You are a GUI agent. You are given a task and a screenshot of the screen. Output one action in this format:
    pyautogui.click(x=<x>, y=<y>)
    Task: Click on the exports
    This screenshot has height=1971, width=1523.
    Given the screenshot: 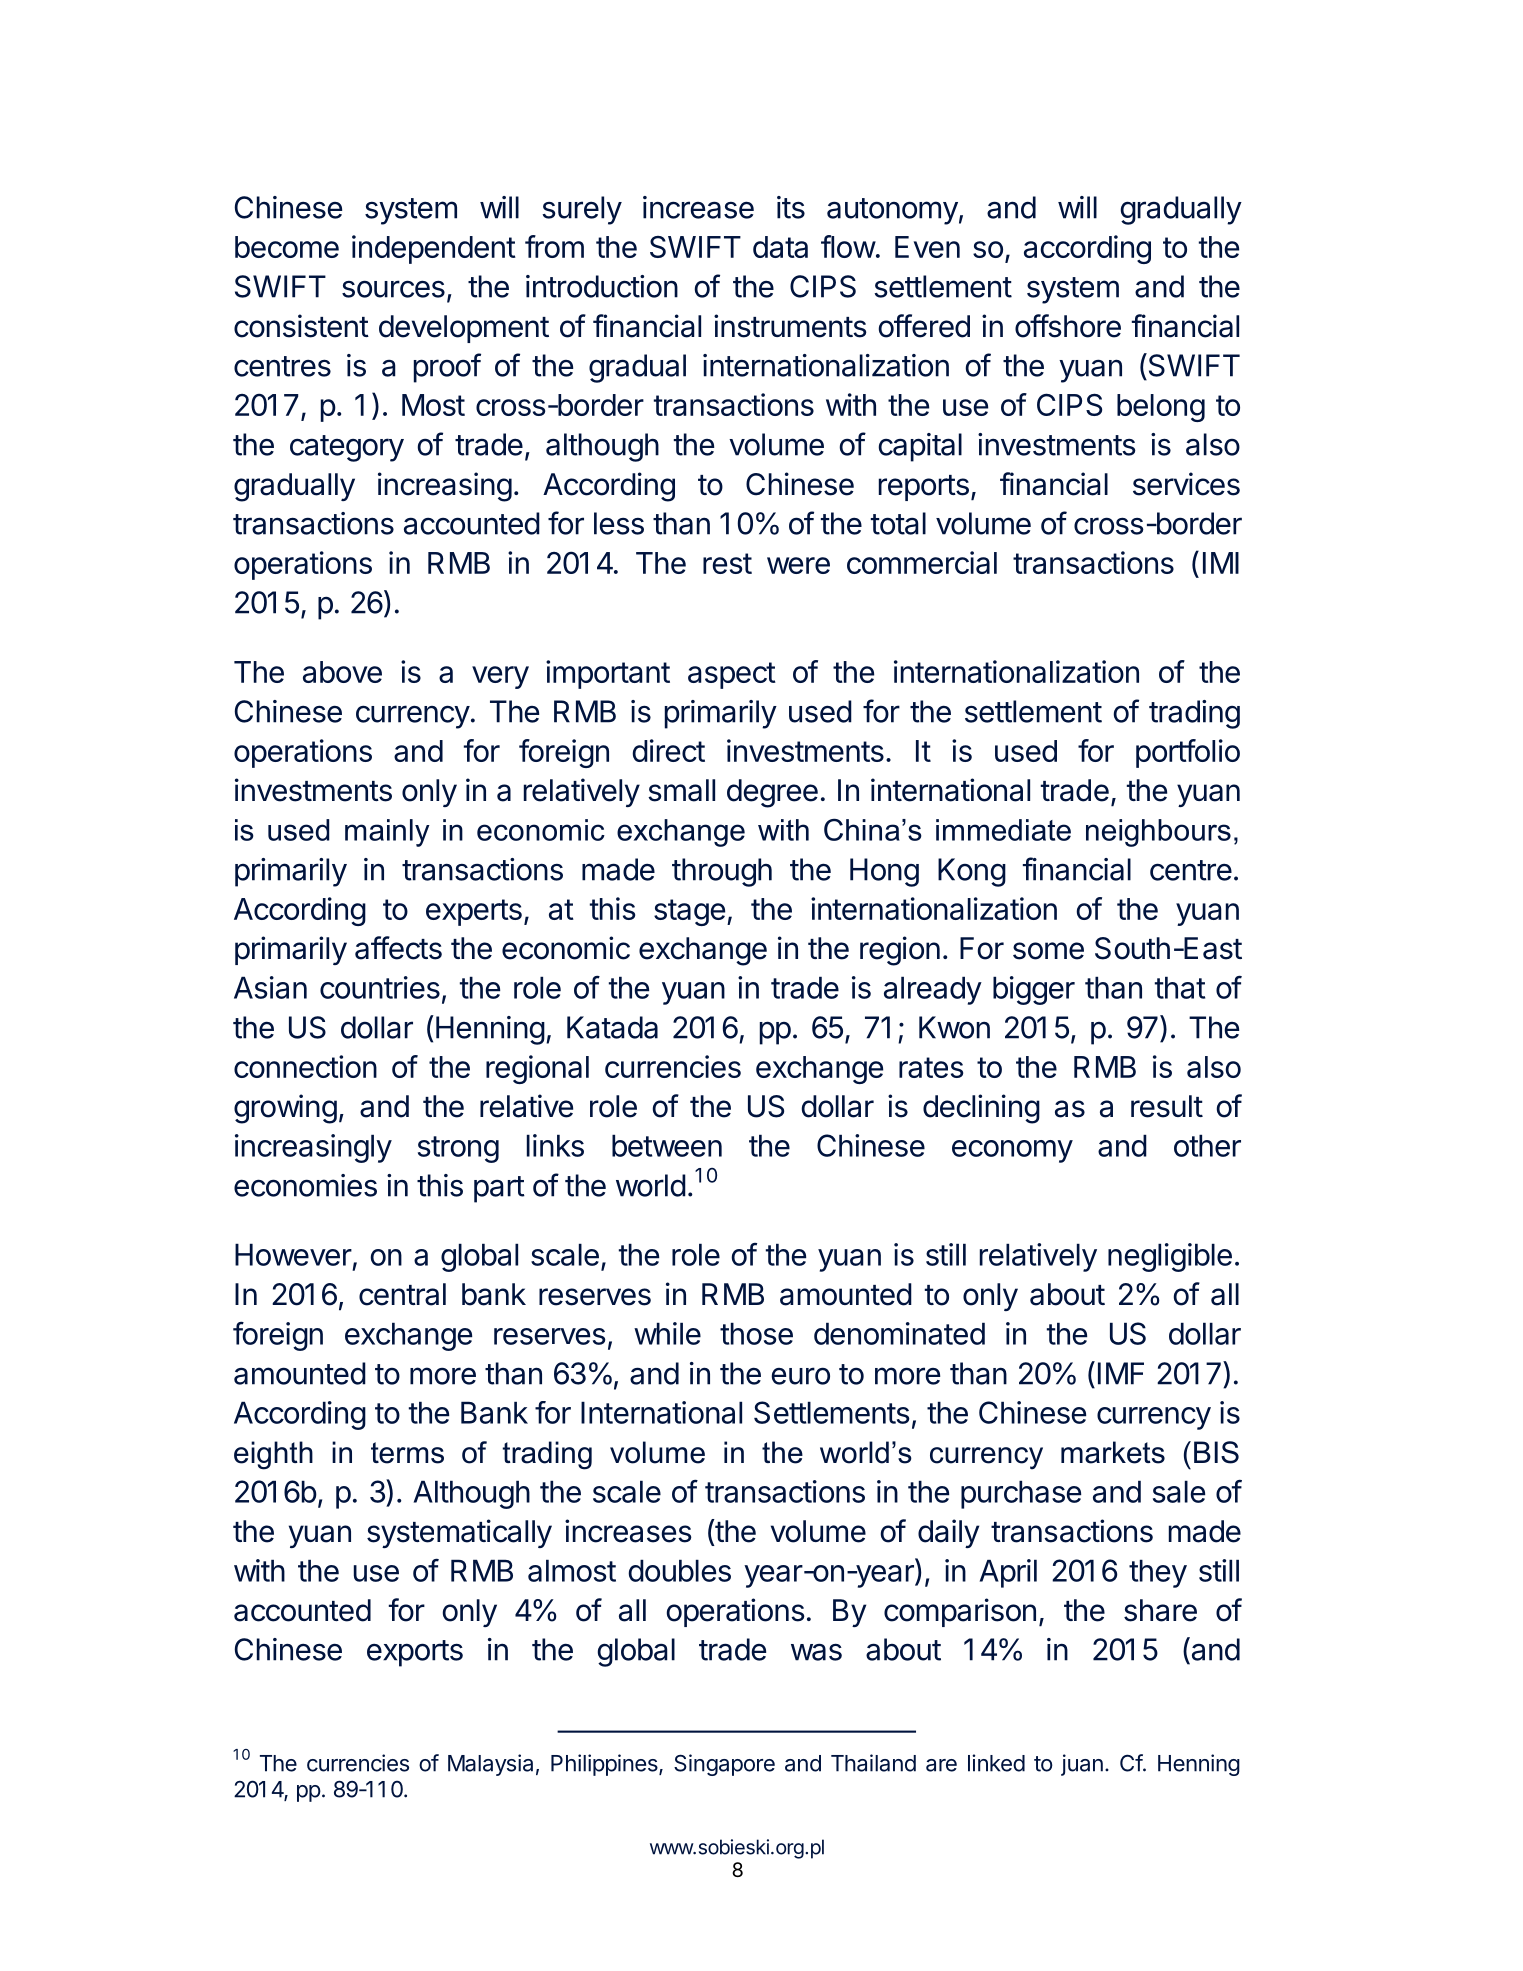 What is the action you would take?
    pyautogui.click(x=415, y=1653)
